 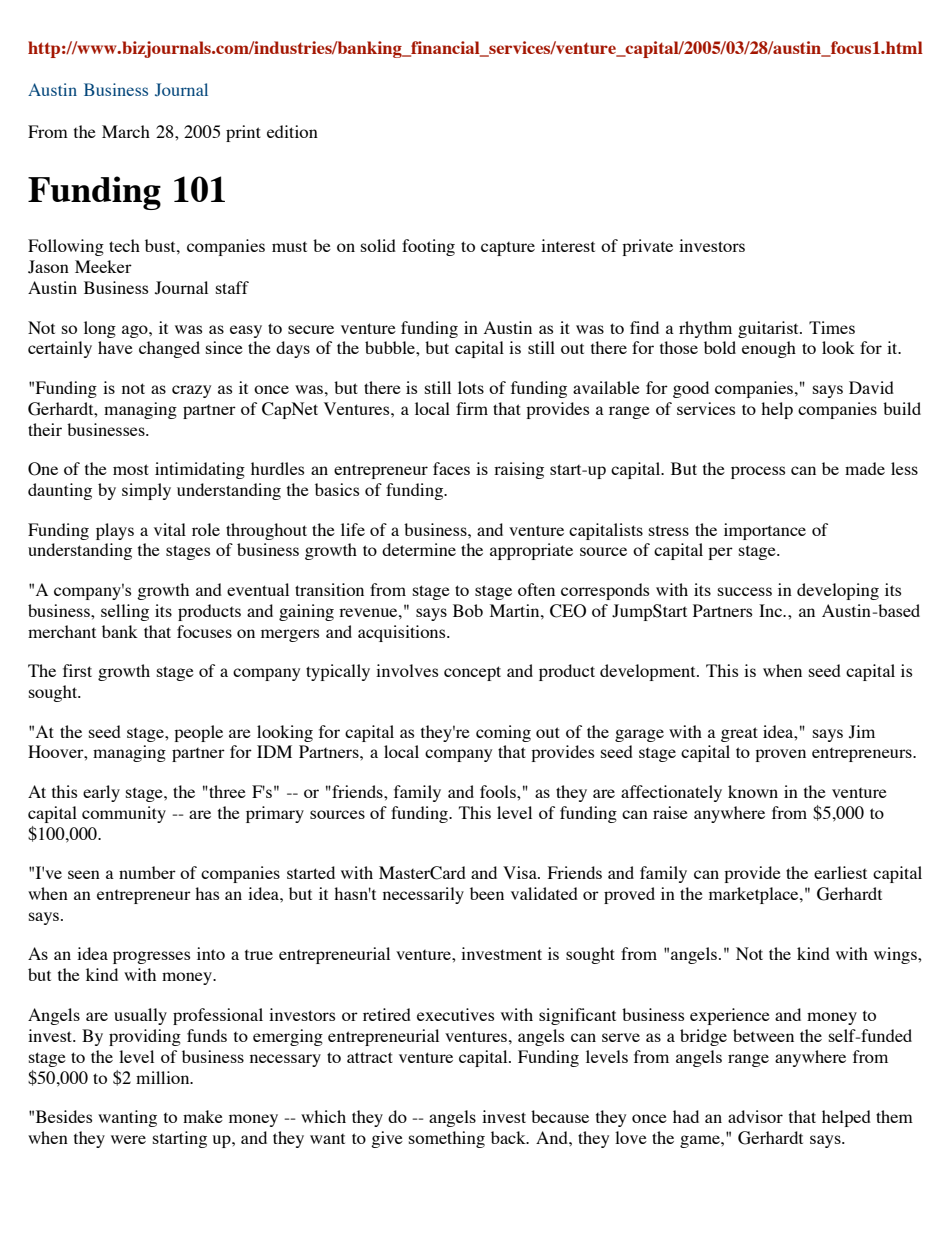 I want to click on capture, so click(x=508, y=249).
